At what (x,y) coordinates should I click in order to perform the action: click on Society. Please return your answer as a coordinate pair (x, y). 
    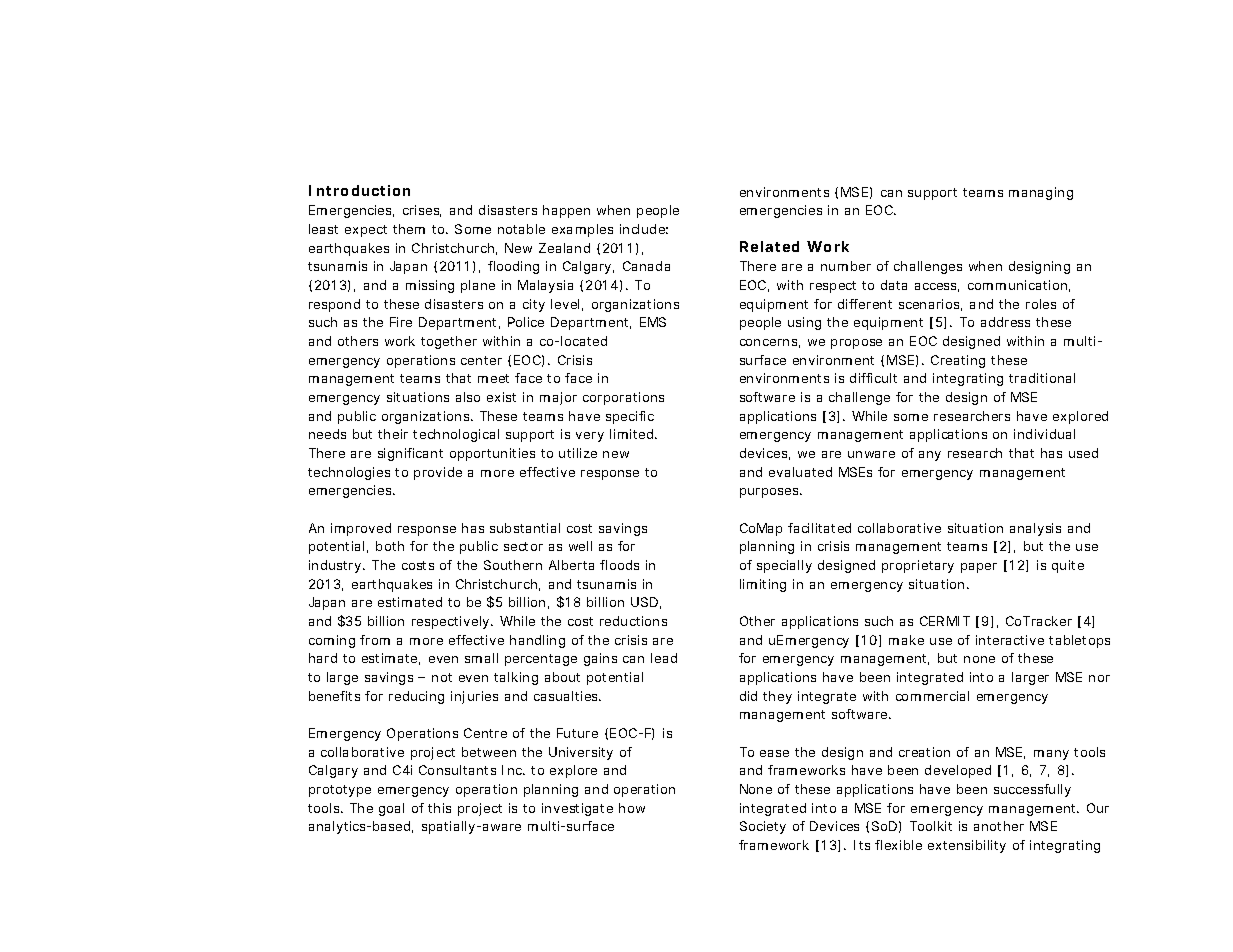
    Looking at the image, I should click on (763, 827).
